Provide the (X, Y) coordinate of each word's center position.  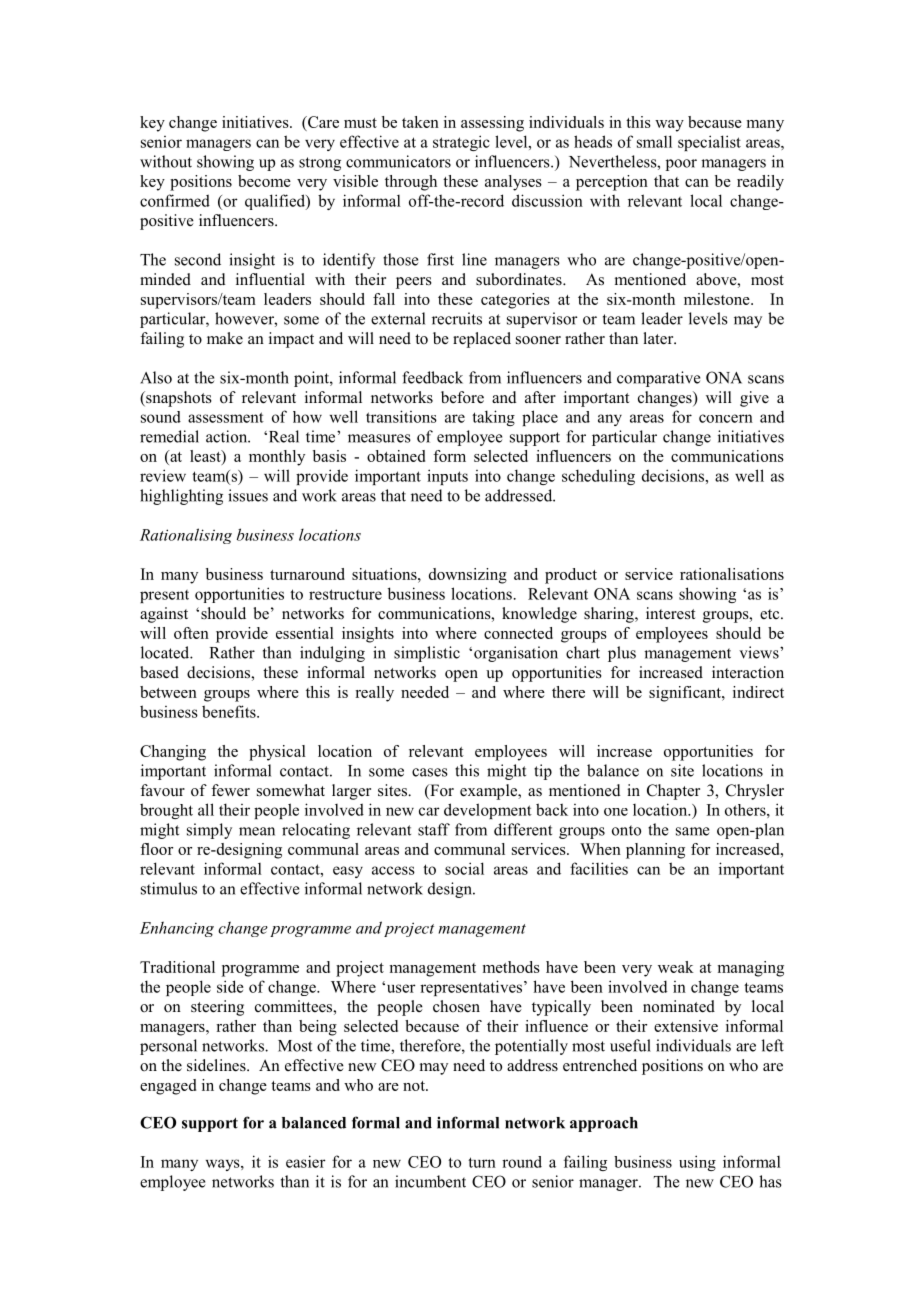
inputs (447, 477)
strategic (461, 143)
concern (726, 418)
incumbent (430, 1181)
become (264, 181)
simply (209, 831)
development (488, 811)
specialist (709, 143)
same (692, 831)
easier (306, 1161)
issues (248, 495)
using (697, 1163)
